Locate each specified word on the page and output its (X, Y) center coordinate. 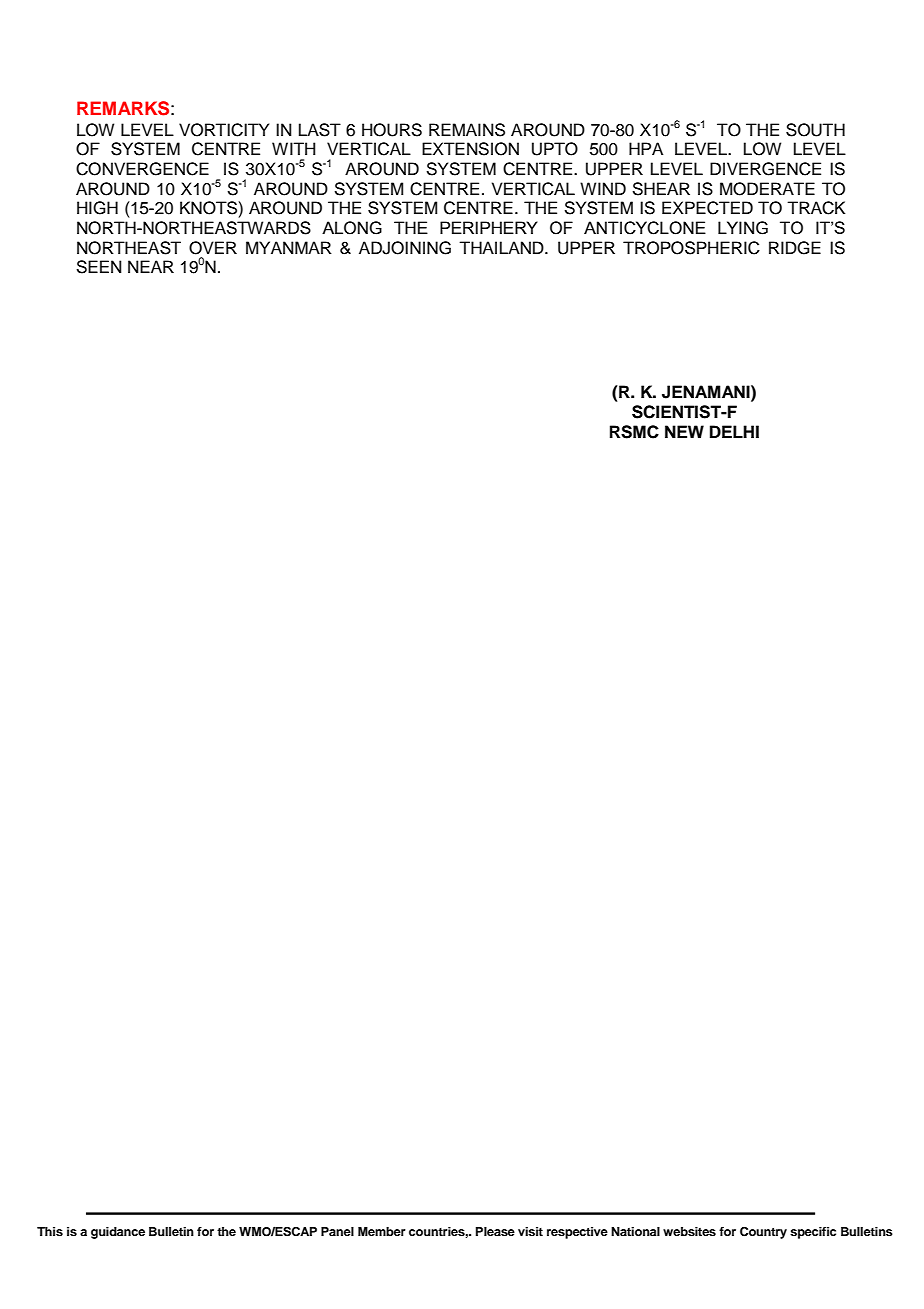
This (50, 1231)
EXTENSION (470, 149)
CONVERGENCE (142, 169)
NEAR (151, 266)
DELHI (734, 431)
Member (382, 1231)
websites (689, 1231)
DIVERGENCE (765, 169)
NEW (684, 431)
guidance (118, 1233)
